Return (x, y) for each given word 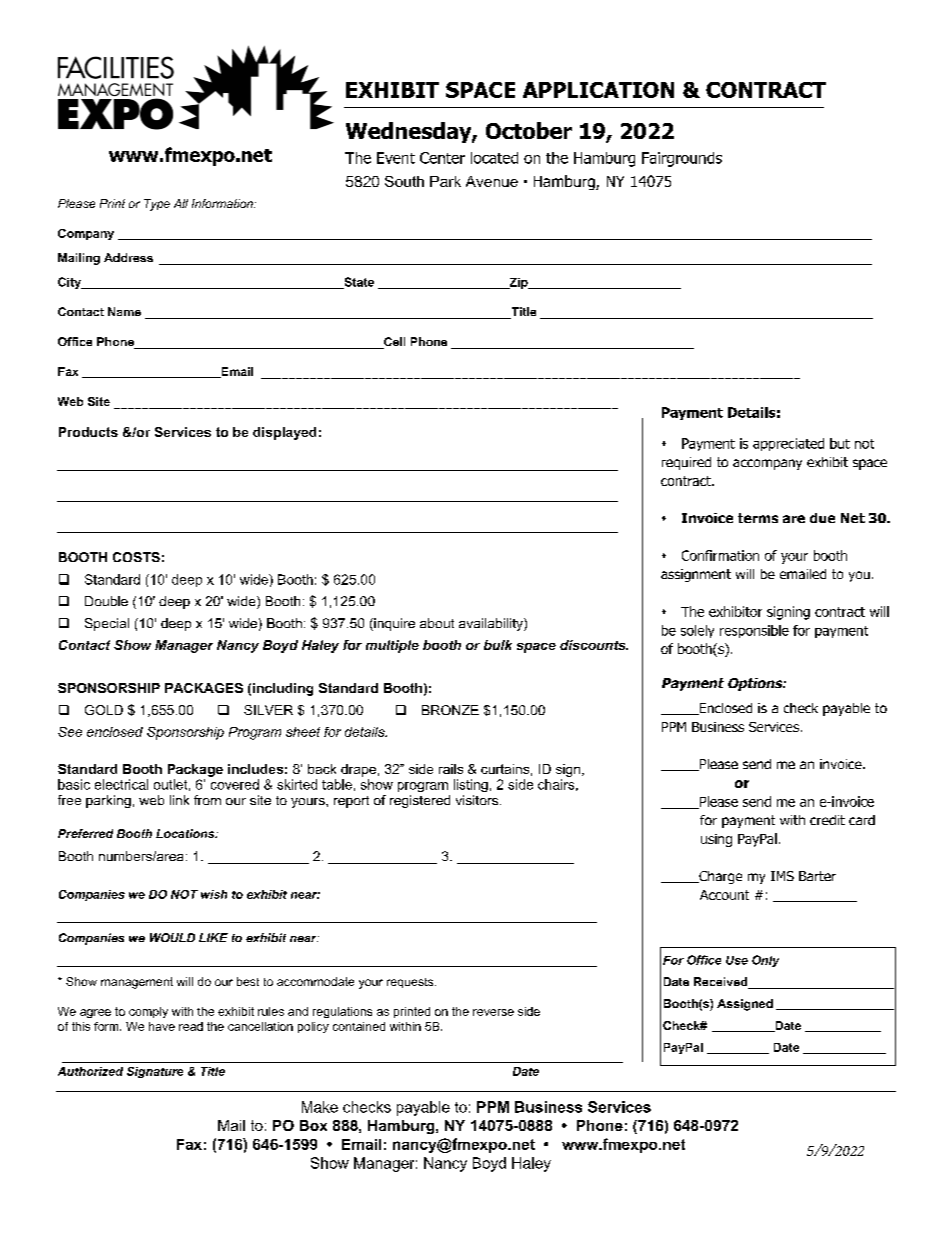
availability (492, 624)
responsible (754, 631)
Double (106, 601)
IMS (782, 876)
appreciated (788, 444)
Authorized (90, 1071)
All (181, 203)
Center (442, 158)
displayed (284, 433)
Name (124, 311)
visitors (478, 800)
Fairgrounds (682, 159)
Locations (186, 833)
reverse (493, 1012)
